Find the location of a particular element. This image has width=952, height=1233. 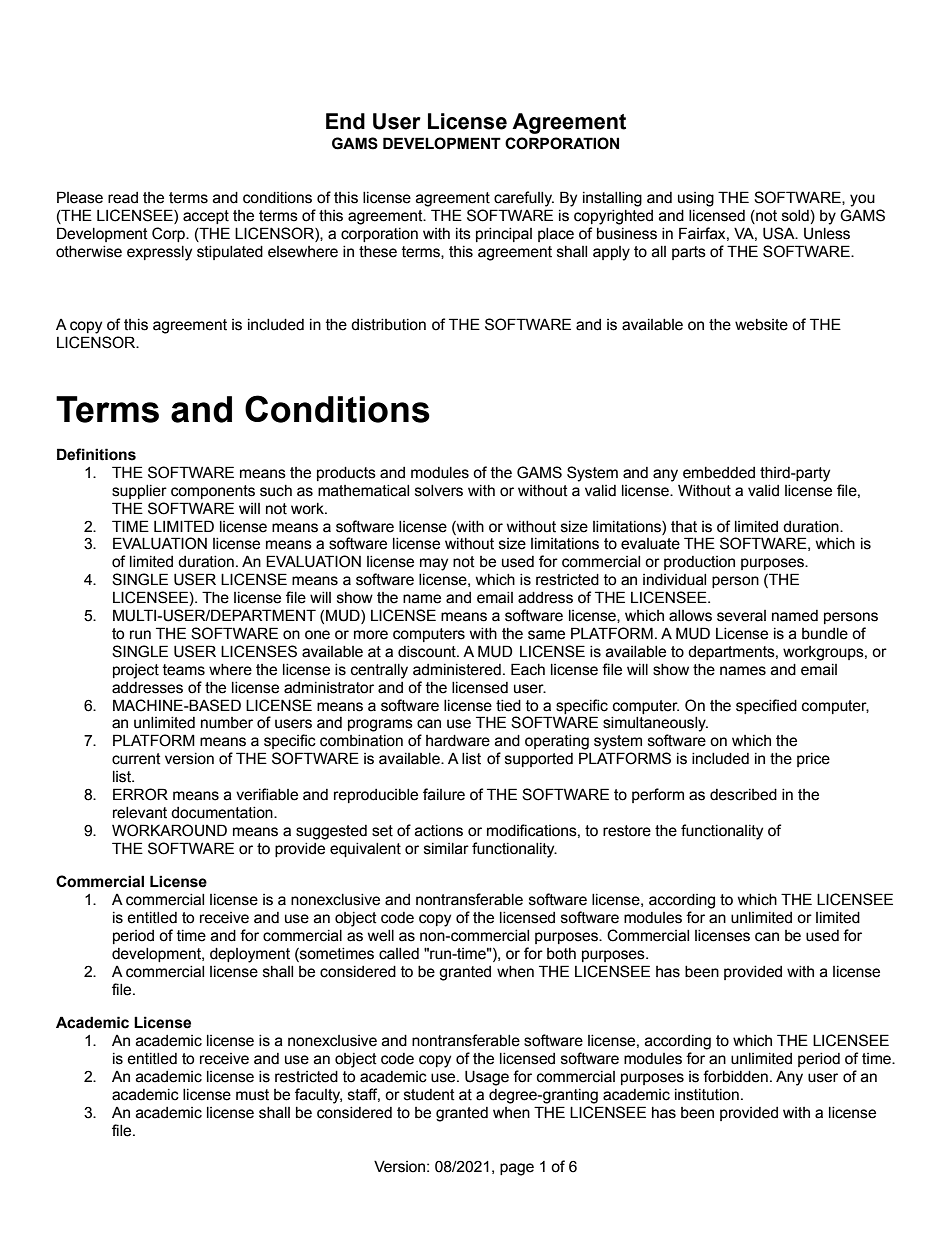

failure is located at coordinates (444, 794).
